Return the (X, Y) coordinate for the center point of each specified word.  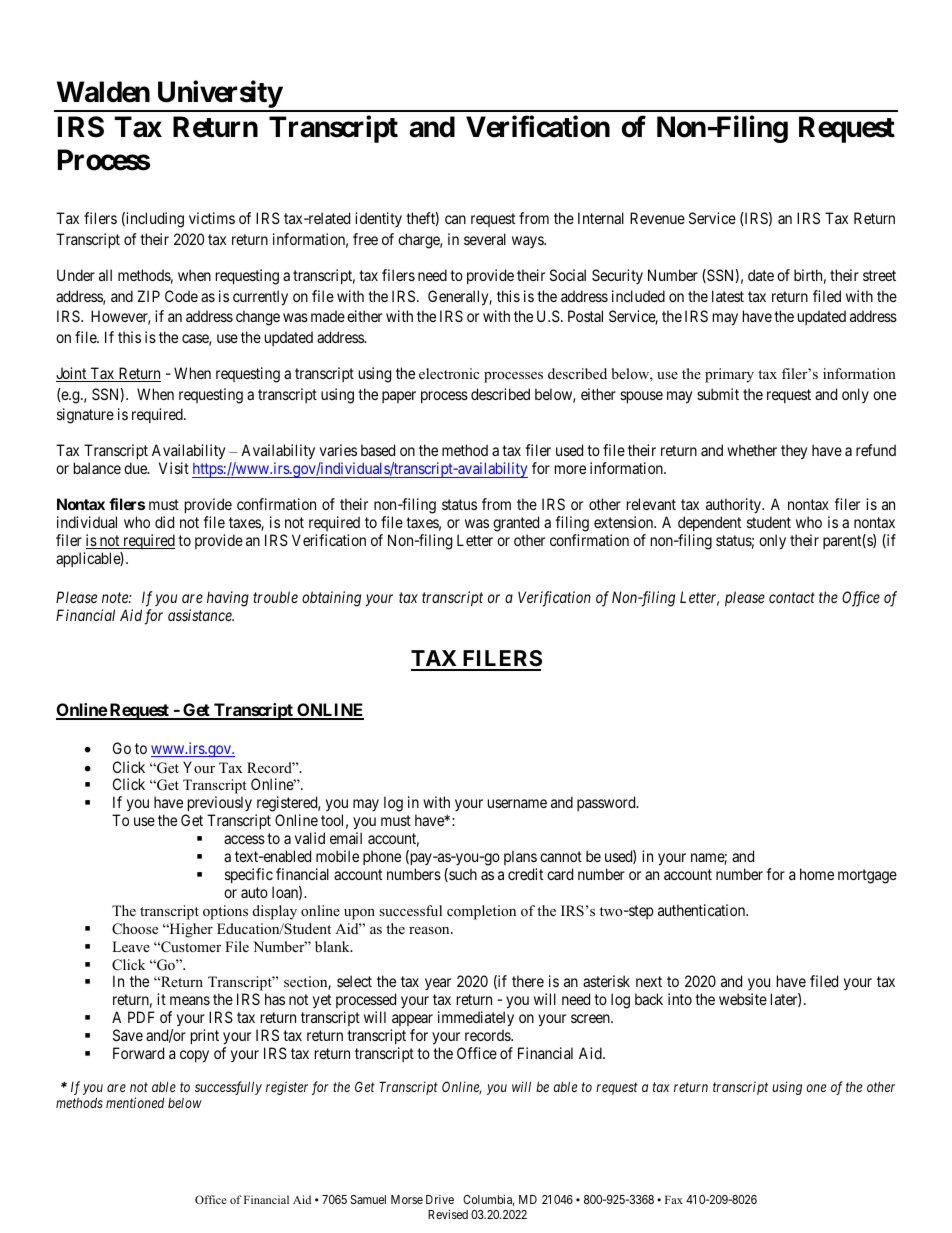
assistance (201, 615)
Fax (674, 1199)
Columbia (488, 1200)
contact (792, 598)
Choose (135, 929)
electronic (449, 373)
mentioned (135, 1102)
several (485, 239)
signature (85, 416)
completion (481, 912)
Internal (601, 218)
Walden (103, 92)
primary (729, 375)
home (817, 874)
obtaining (331, 599)
